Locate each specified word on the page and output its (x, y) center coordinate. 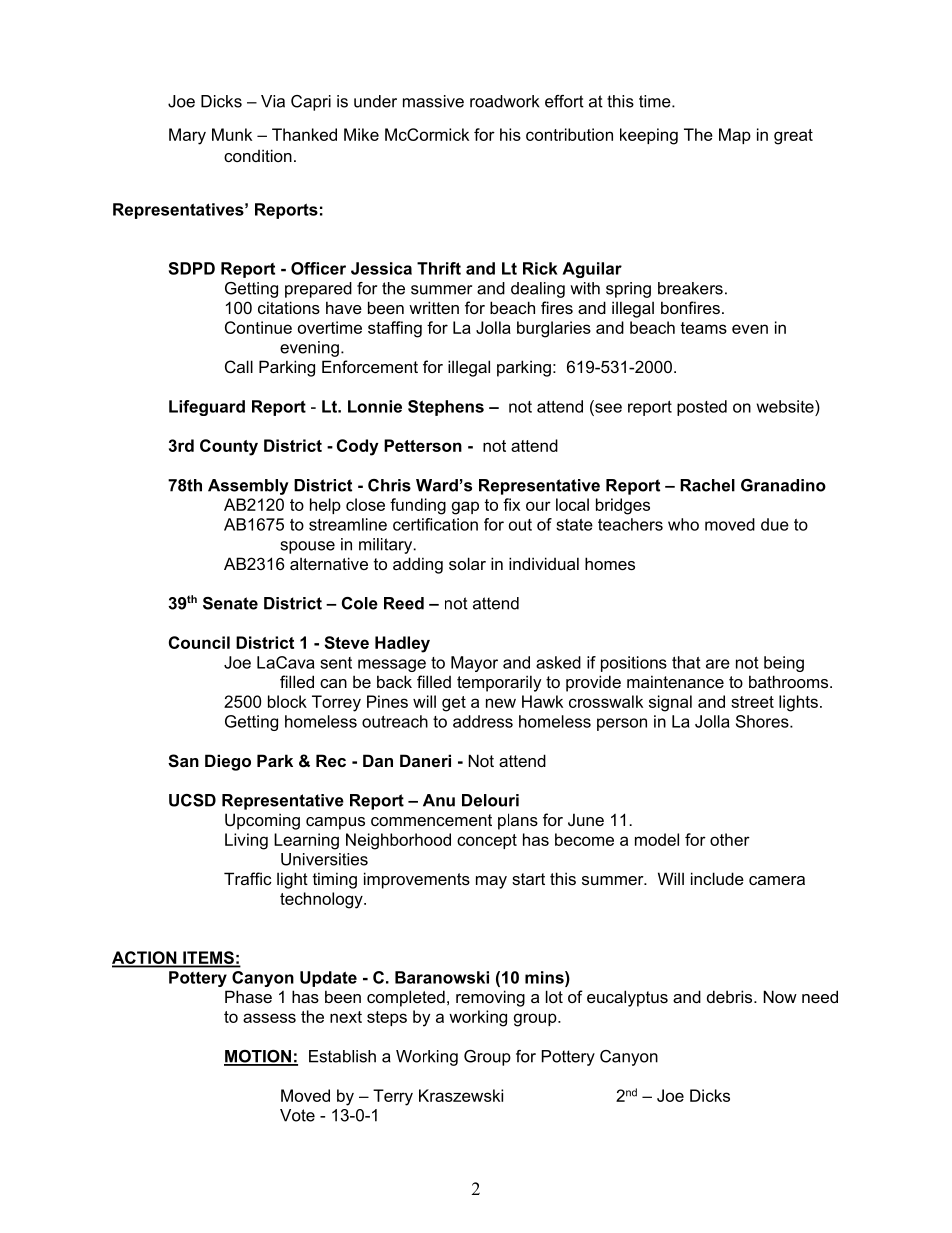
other (730, 839)
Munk (232, 134)
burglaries (554, 329)
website (786, 406)
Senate (230, 603)
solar (467, 563)
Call (239, 366)
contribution (569, 134)
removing (490, 998)
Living (246, 841)
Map (735, 136)
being (784, 664)
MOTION (259, 1057)
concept (487, 841)
